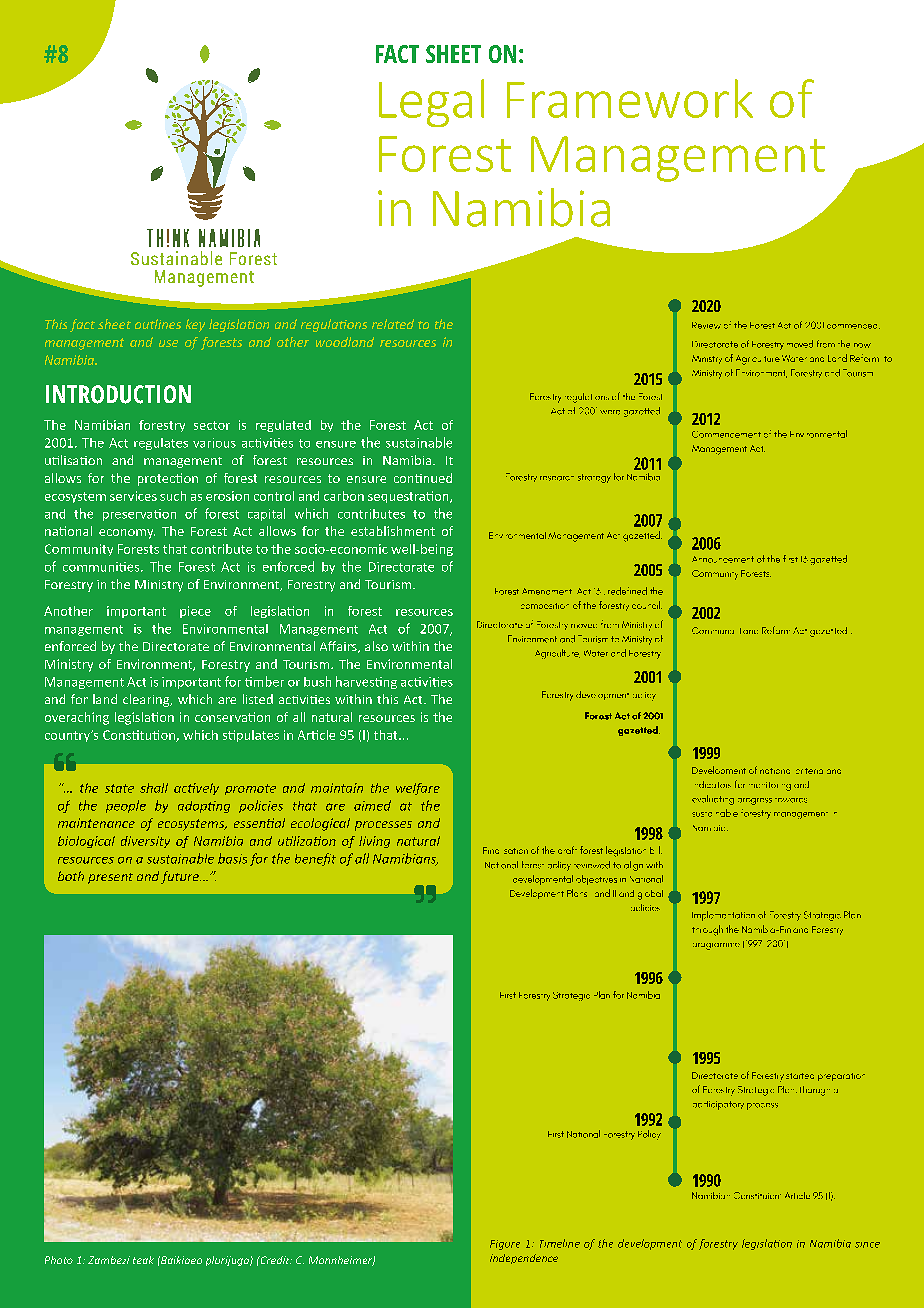 The height and width of the screenshot is (1308, 924). Describe the element at coordinates (366, 682) in the screenshot. I see `harvesting` at that location.
